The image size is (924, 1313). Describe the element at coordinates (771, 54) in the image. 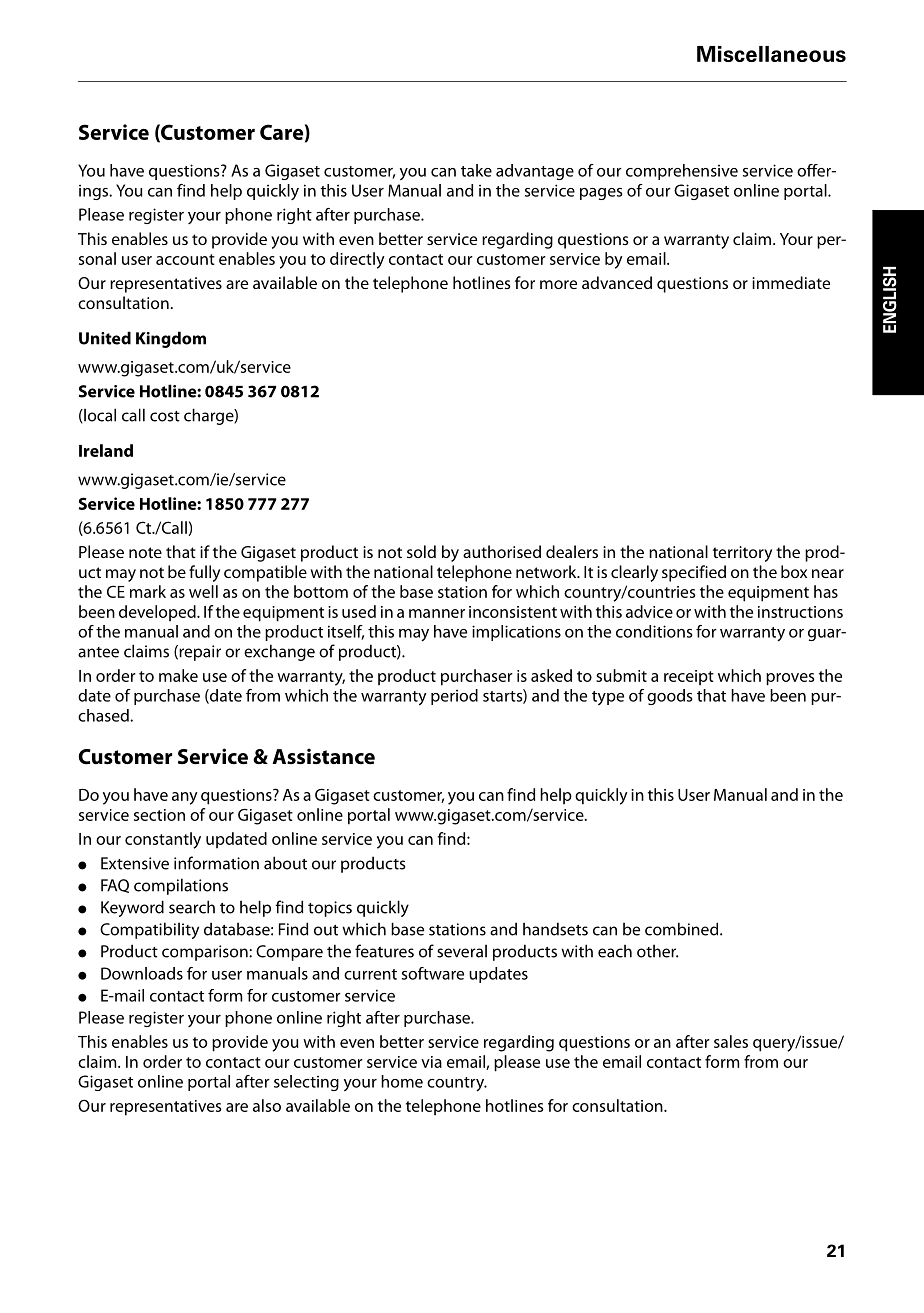

I see `Miscellaneous` at that location.
